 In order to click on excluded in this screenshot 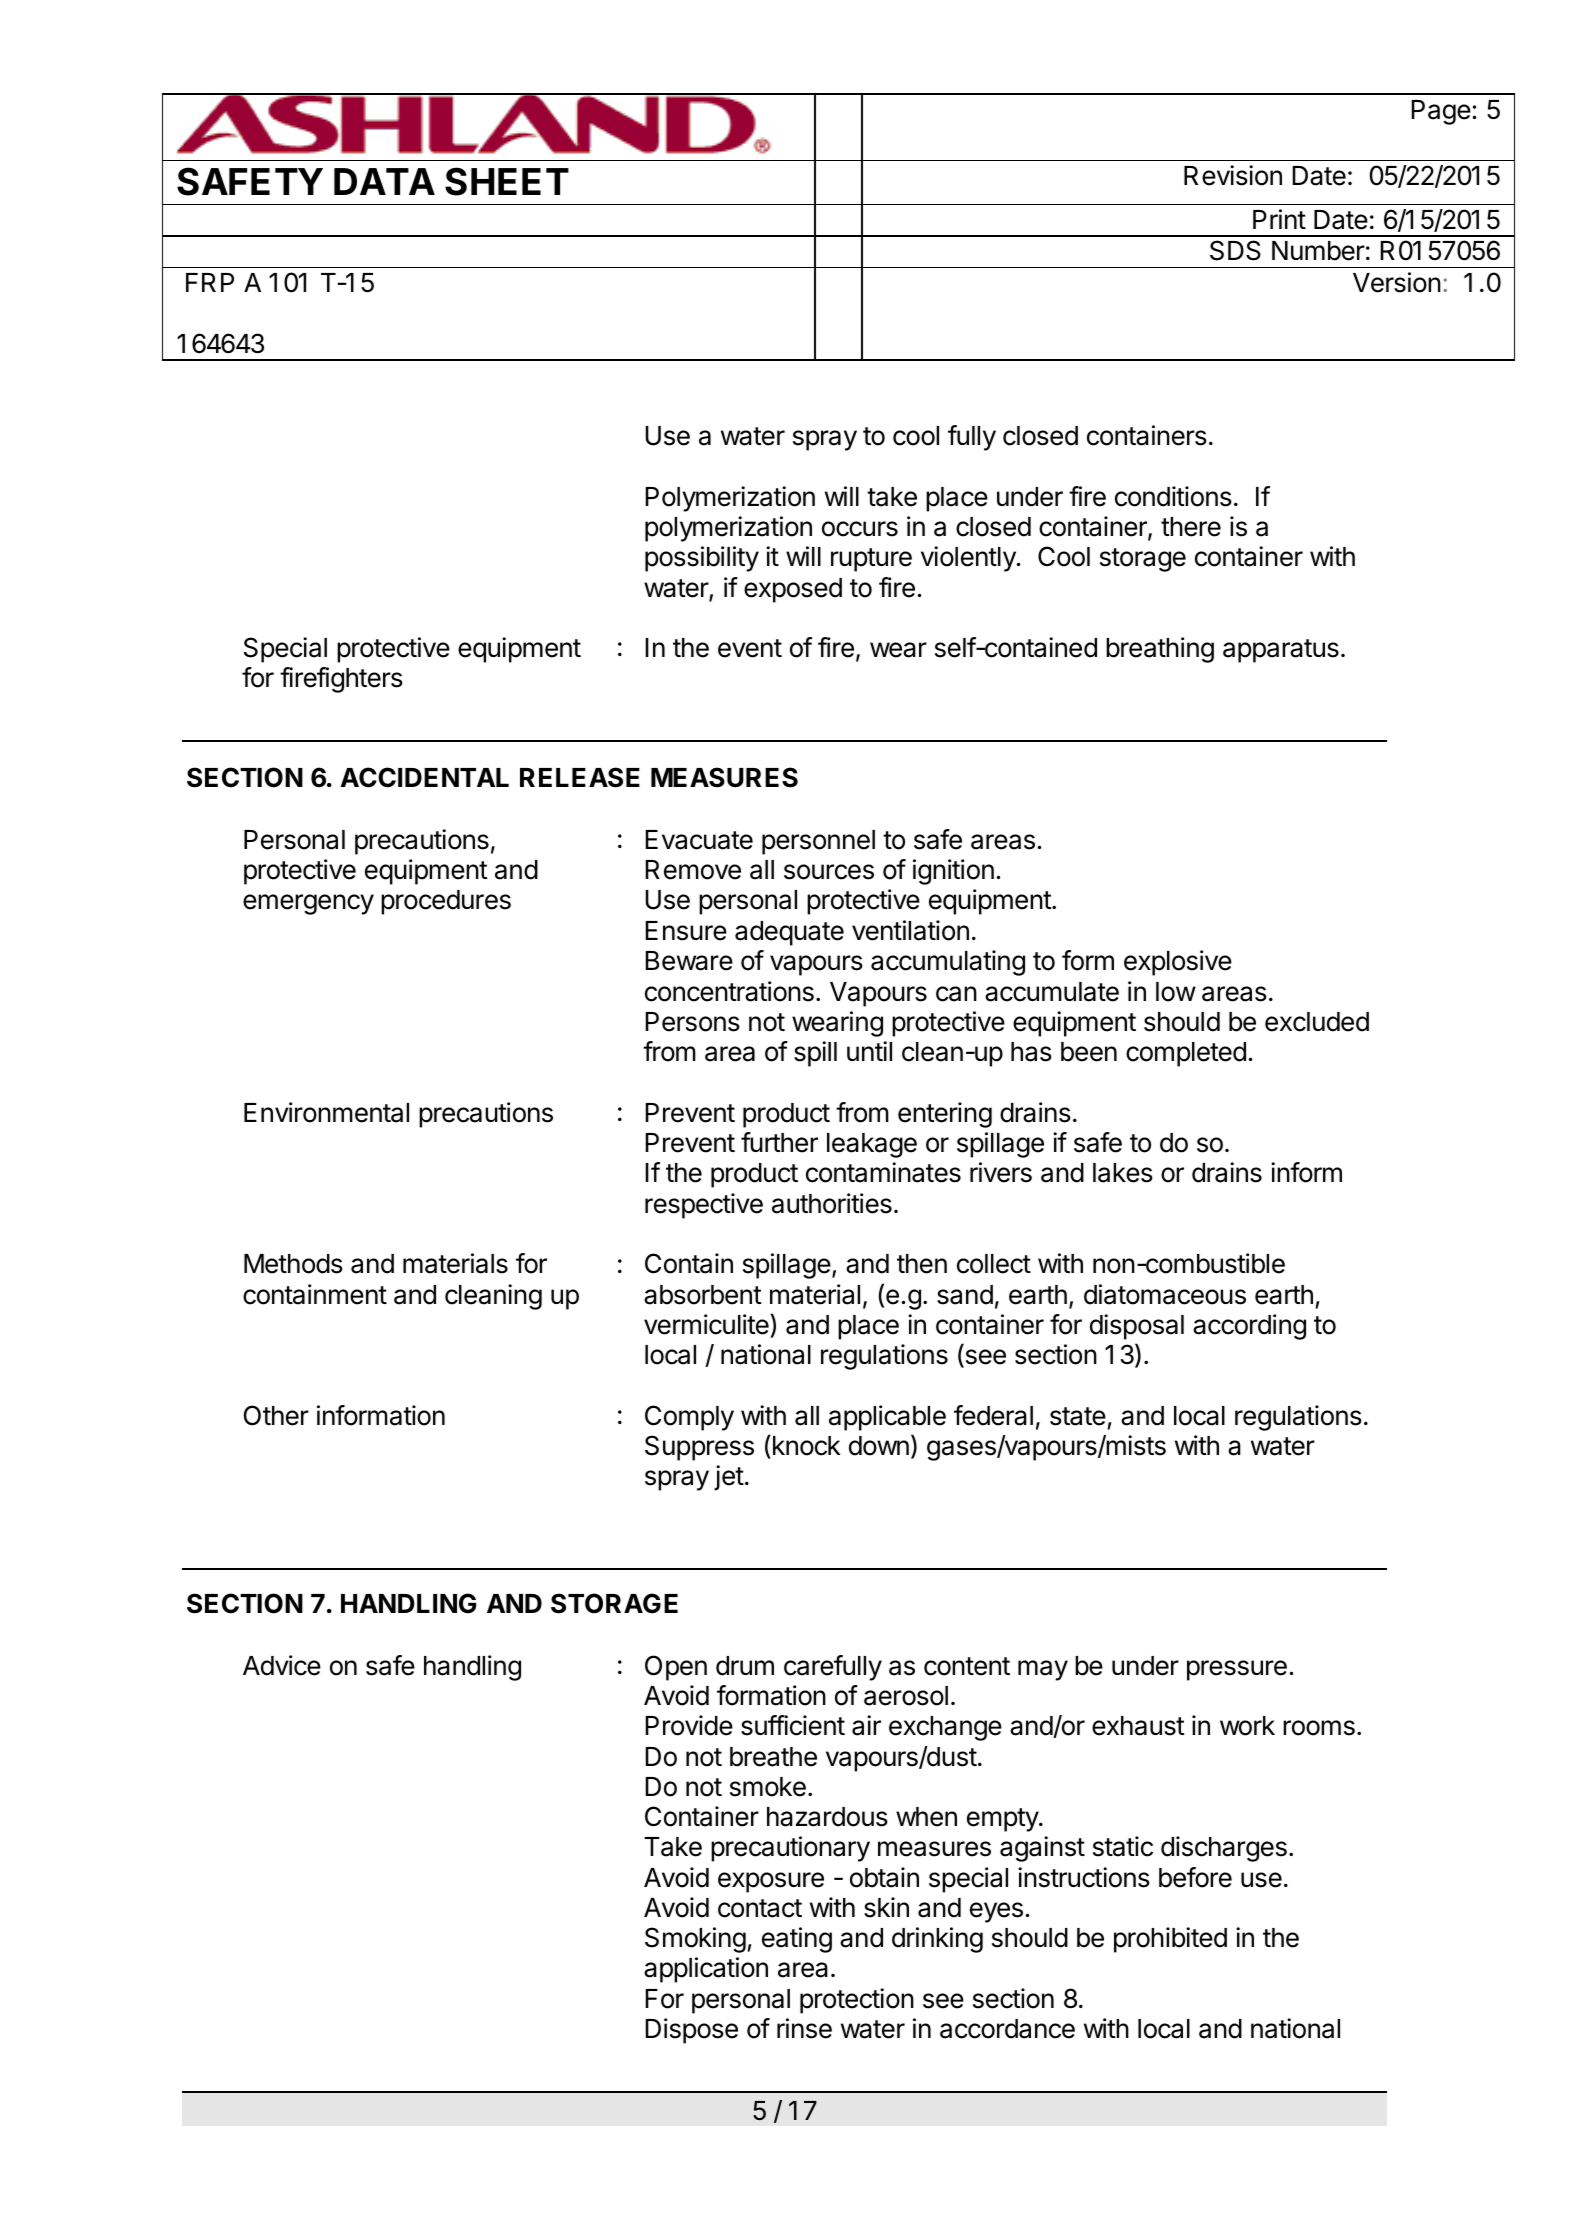, I will do `click(1317, 1022)`.
